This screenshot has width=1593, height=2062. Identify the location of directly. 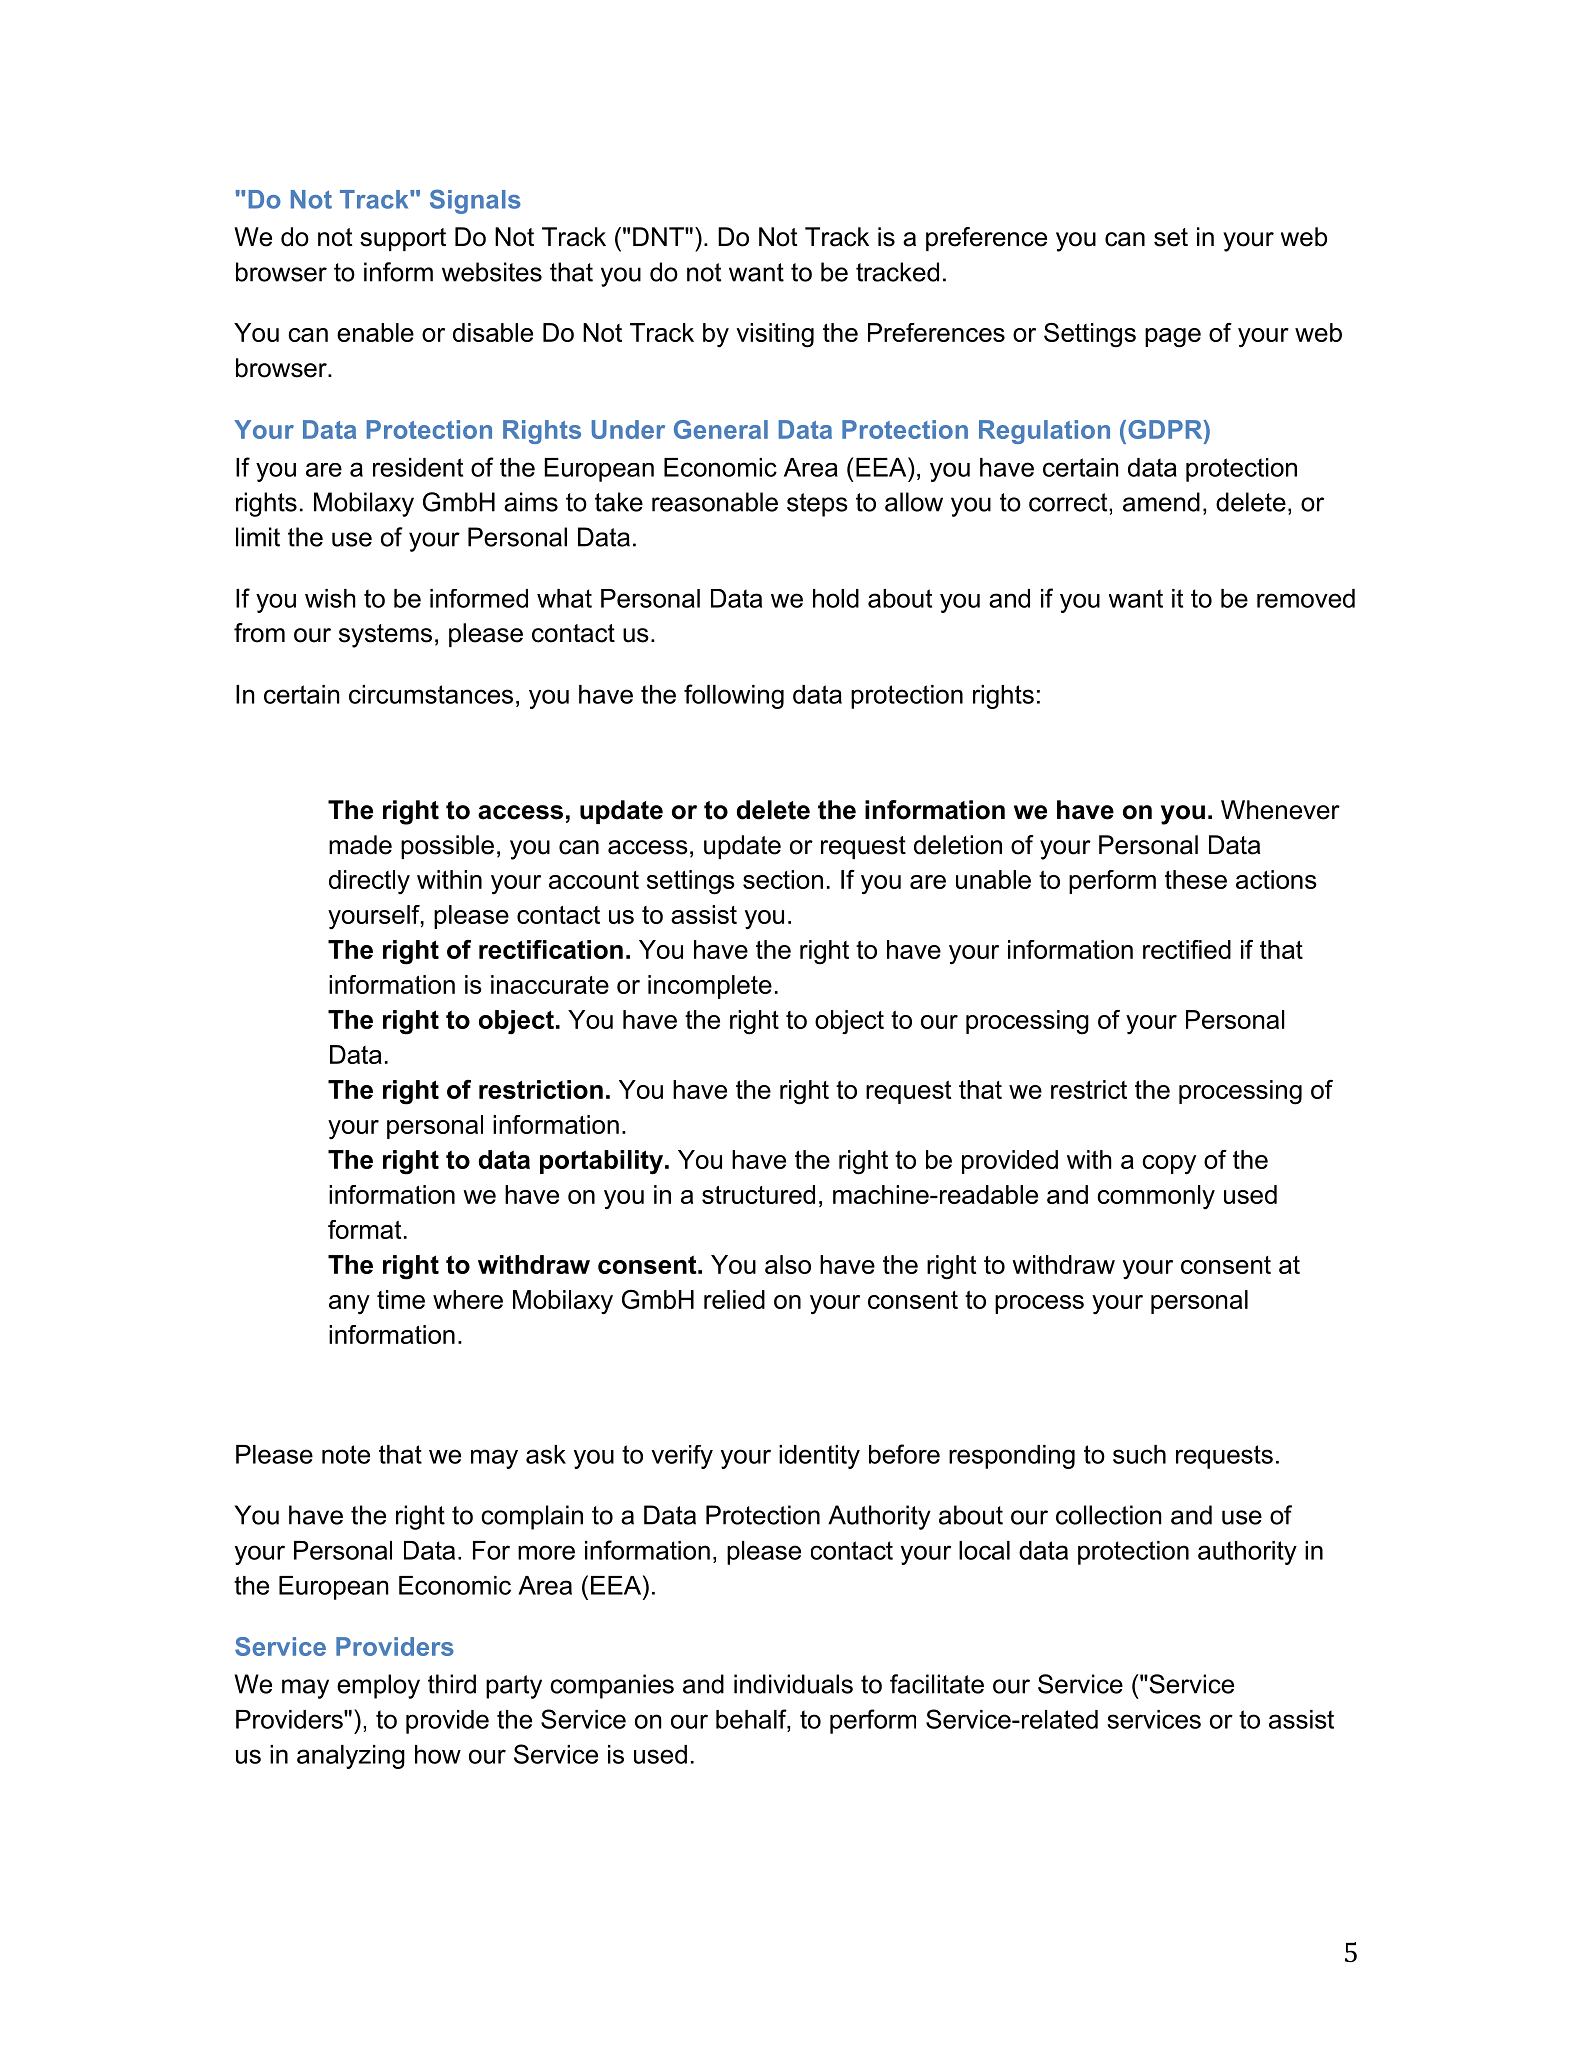
(369, 882).
